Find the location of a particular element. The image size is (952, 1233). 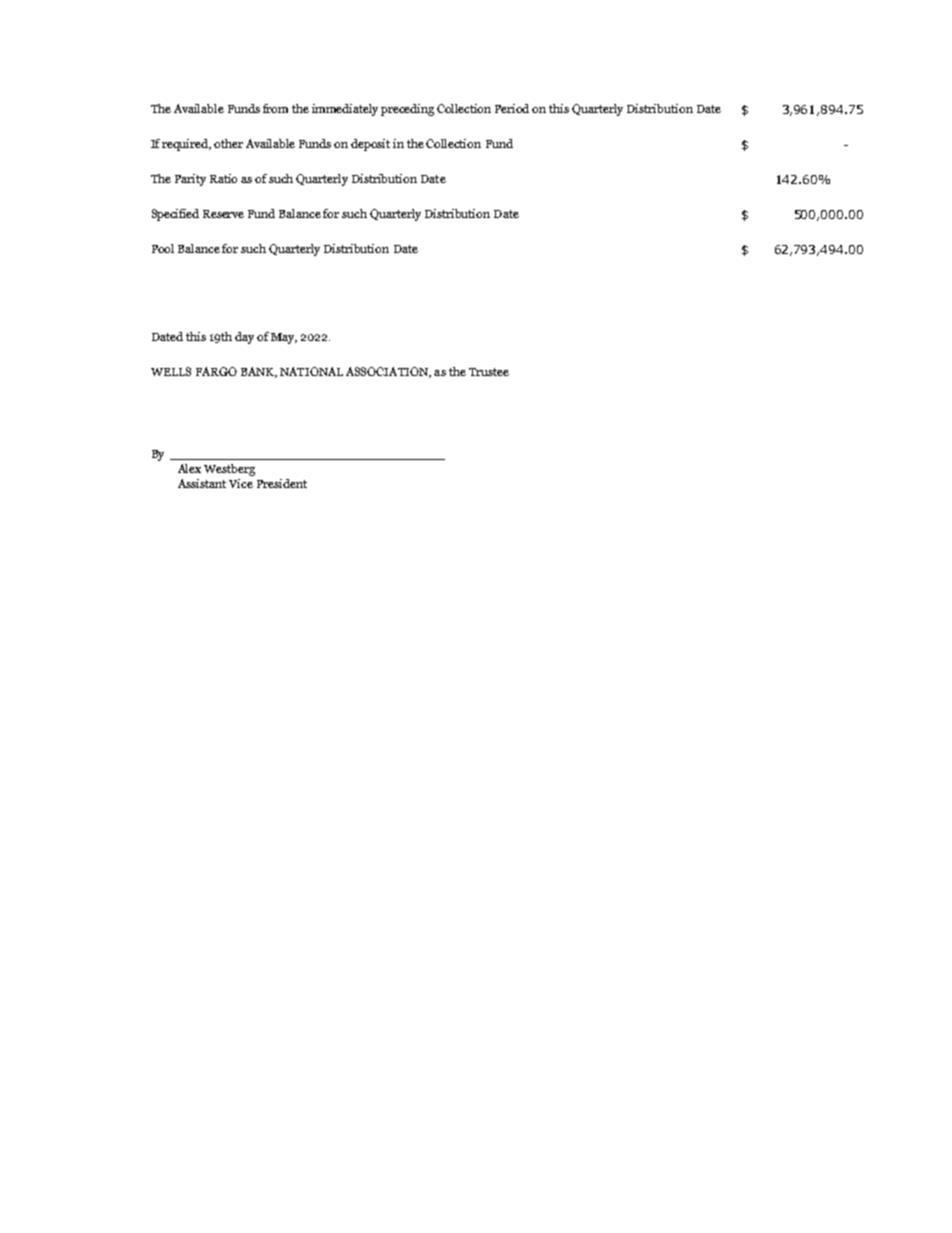

Trustee is located at coordinates (489, 372).
